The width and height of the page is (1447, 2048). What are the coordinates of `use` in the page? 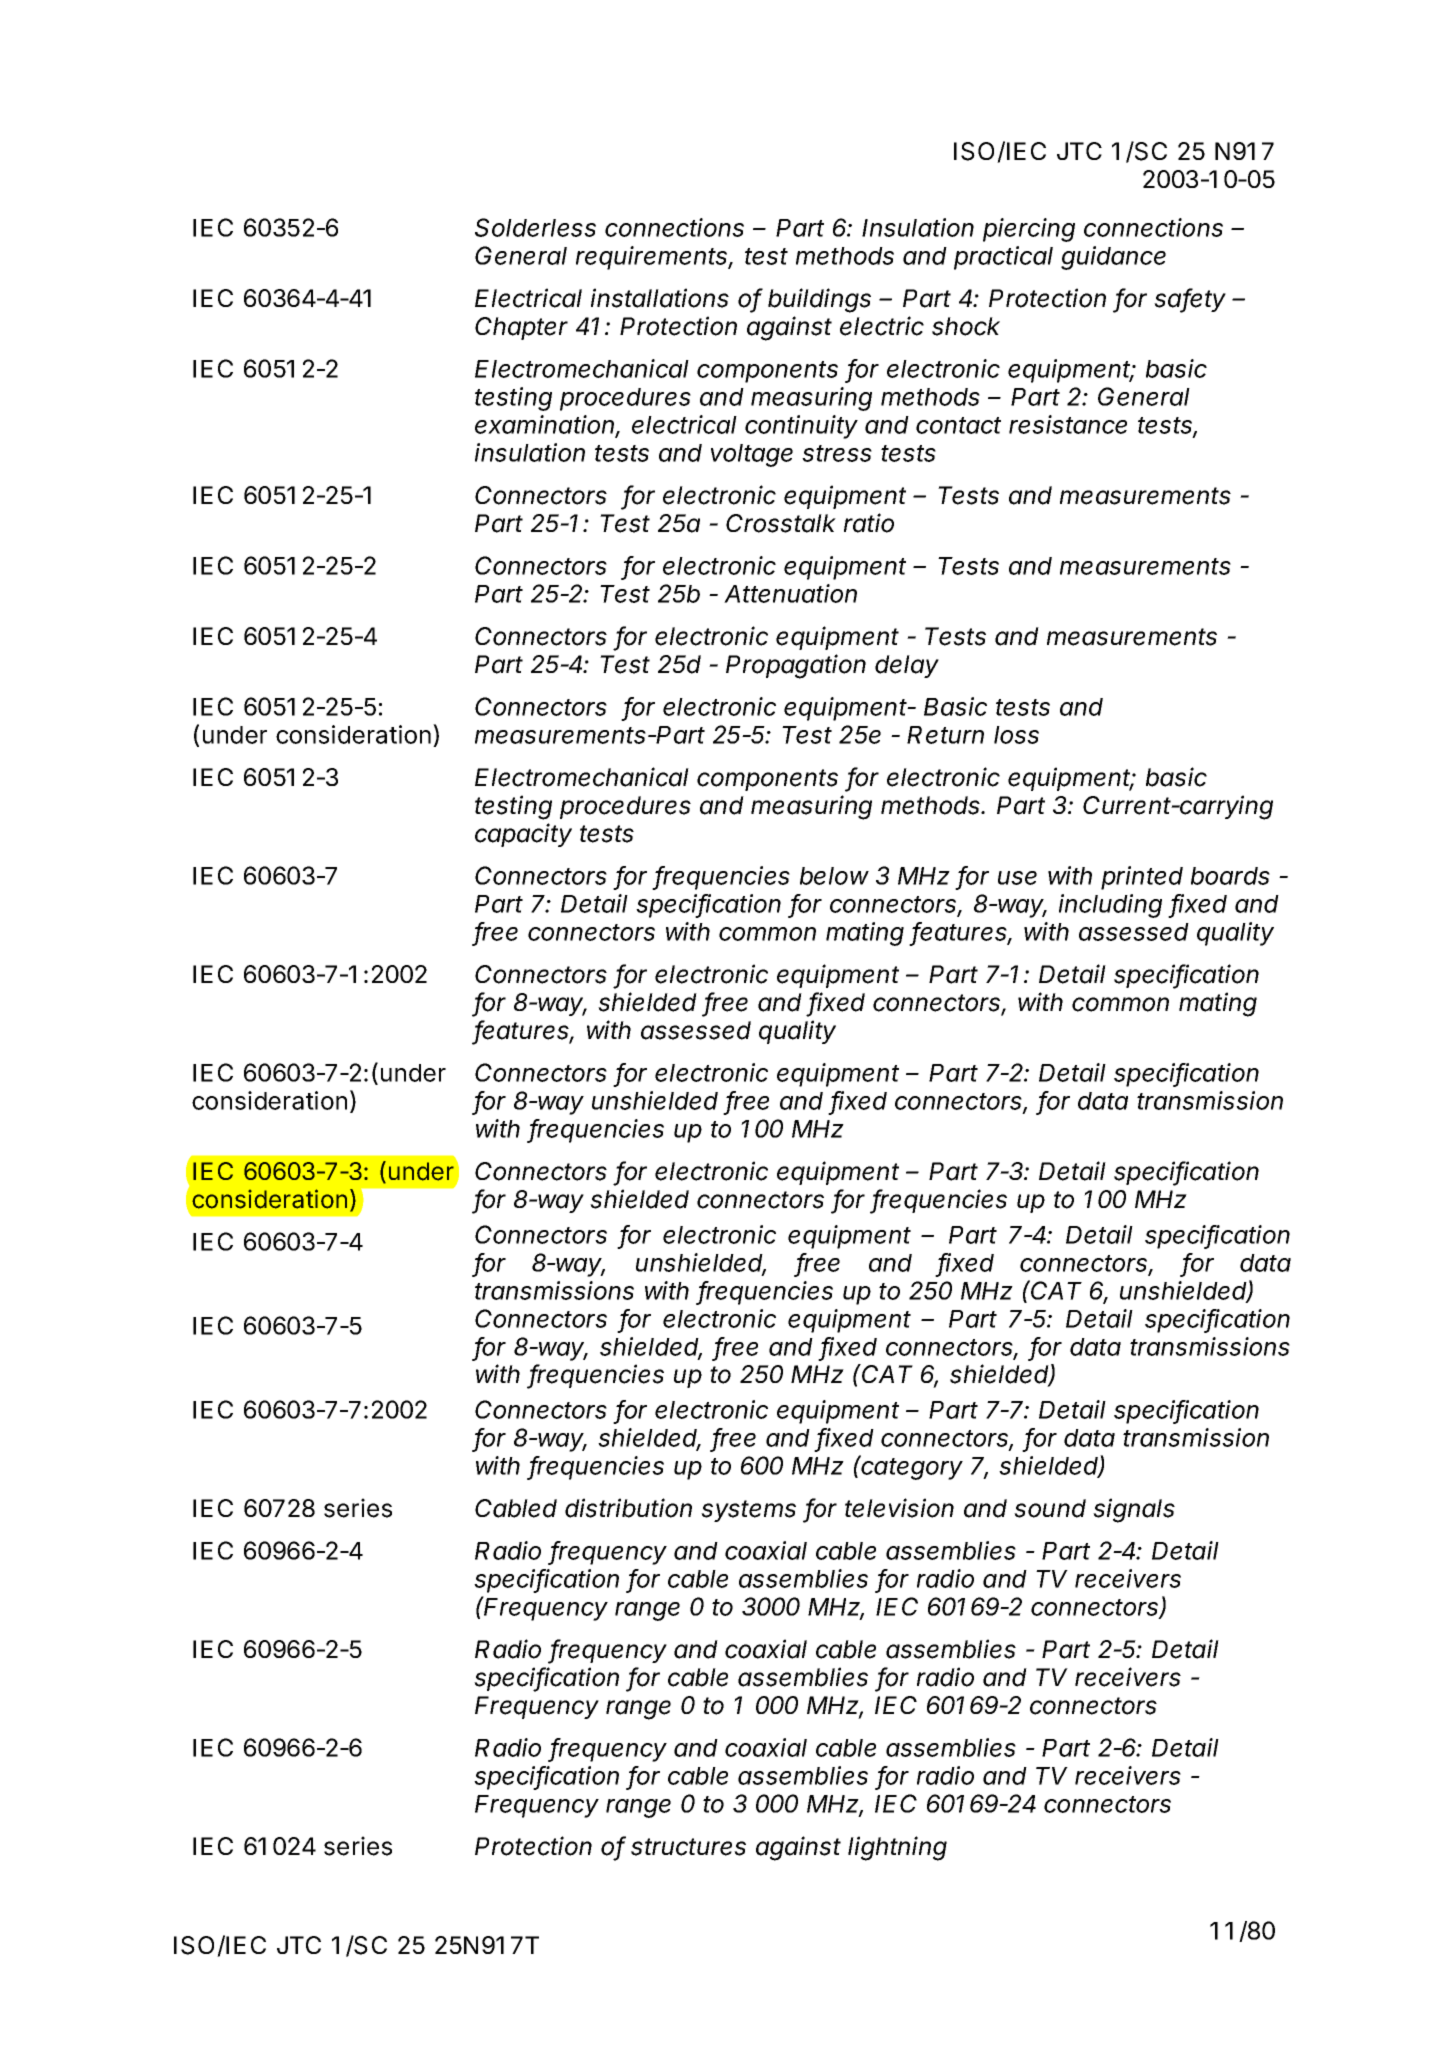 It's located at (1017, 878).
